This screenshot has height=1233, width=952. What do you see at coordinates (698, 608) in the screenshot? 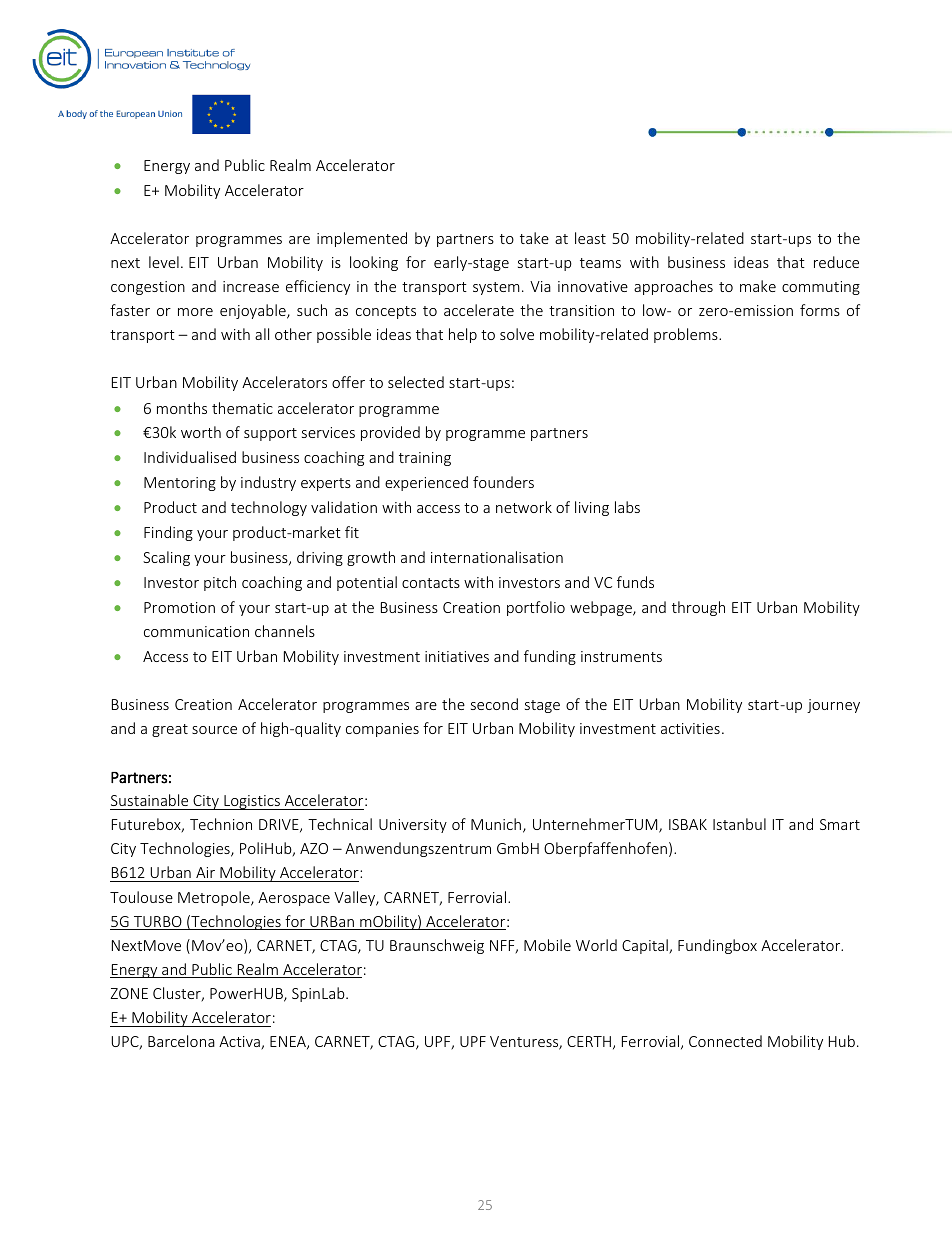
I see `through` at bounding box center [698, 608].
